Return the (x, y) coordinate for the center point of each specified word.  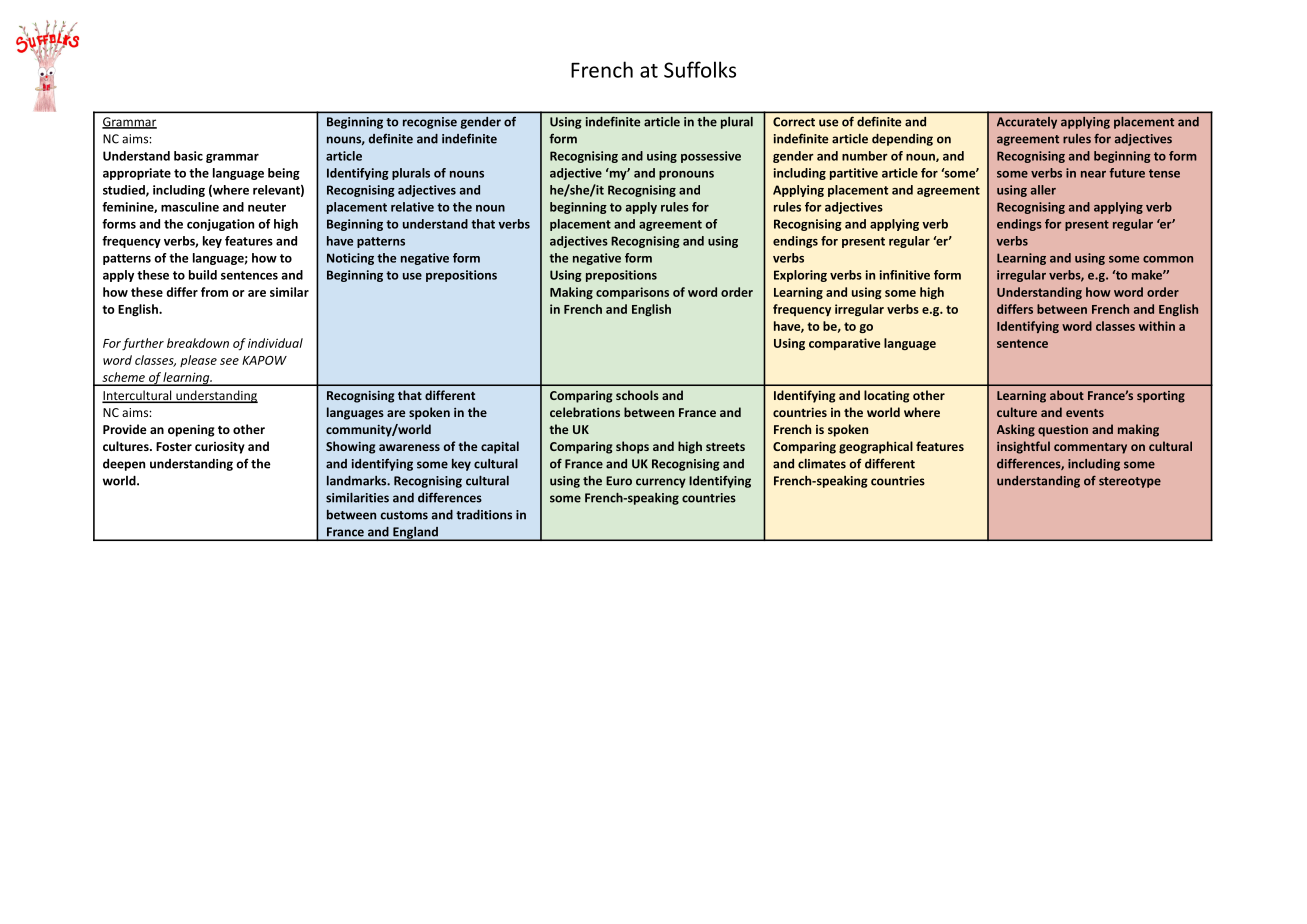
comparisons (632, 293)
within (1157, 326)
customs (404, 515)
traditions (484, 515)
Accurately (1027, 123)
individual (275, 343)
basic (188, 156)
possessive (711, 157)
